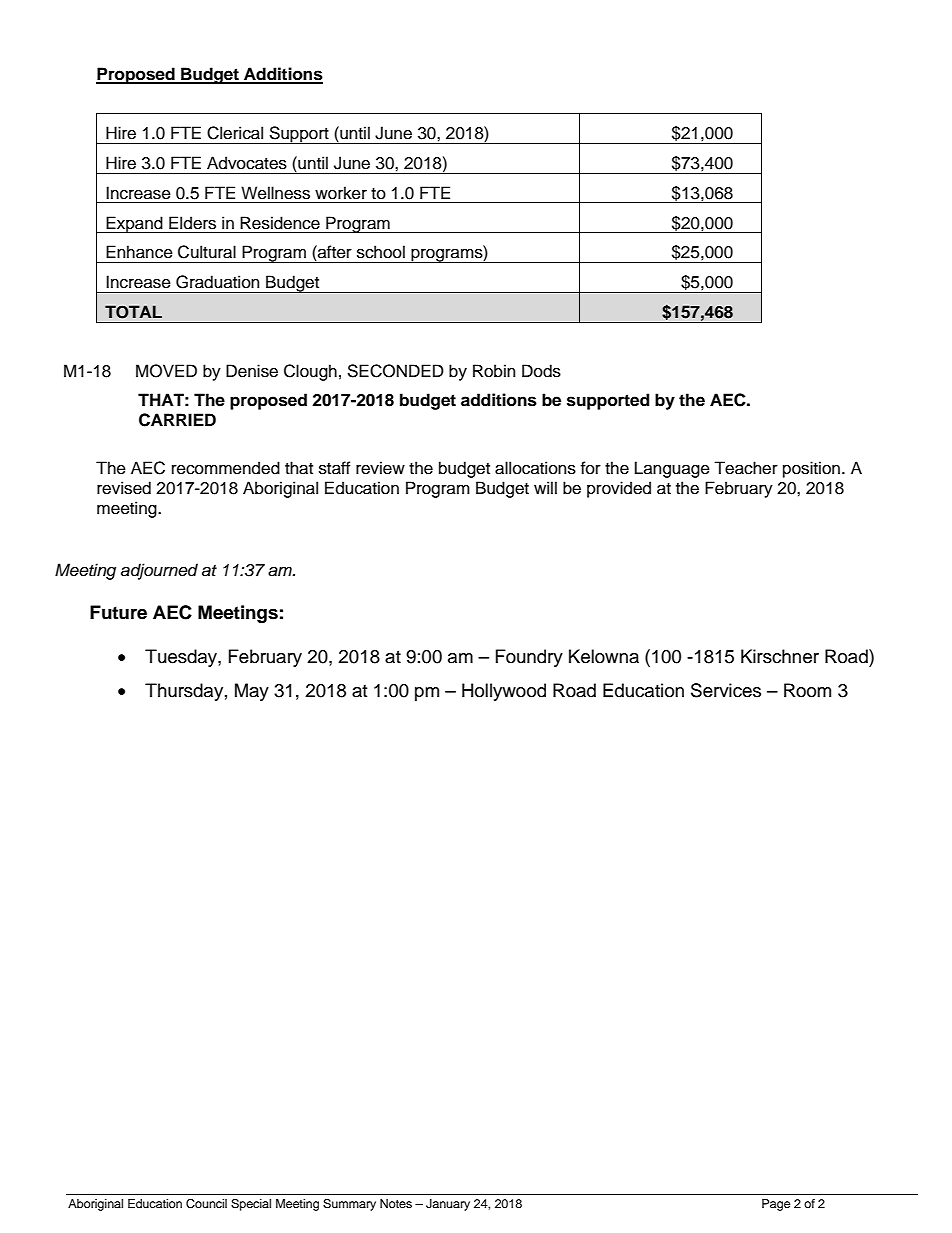  I want to click on Tuesday, so click(182, 658).
